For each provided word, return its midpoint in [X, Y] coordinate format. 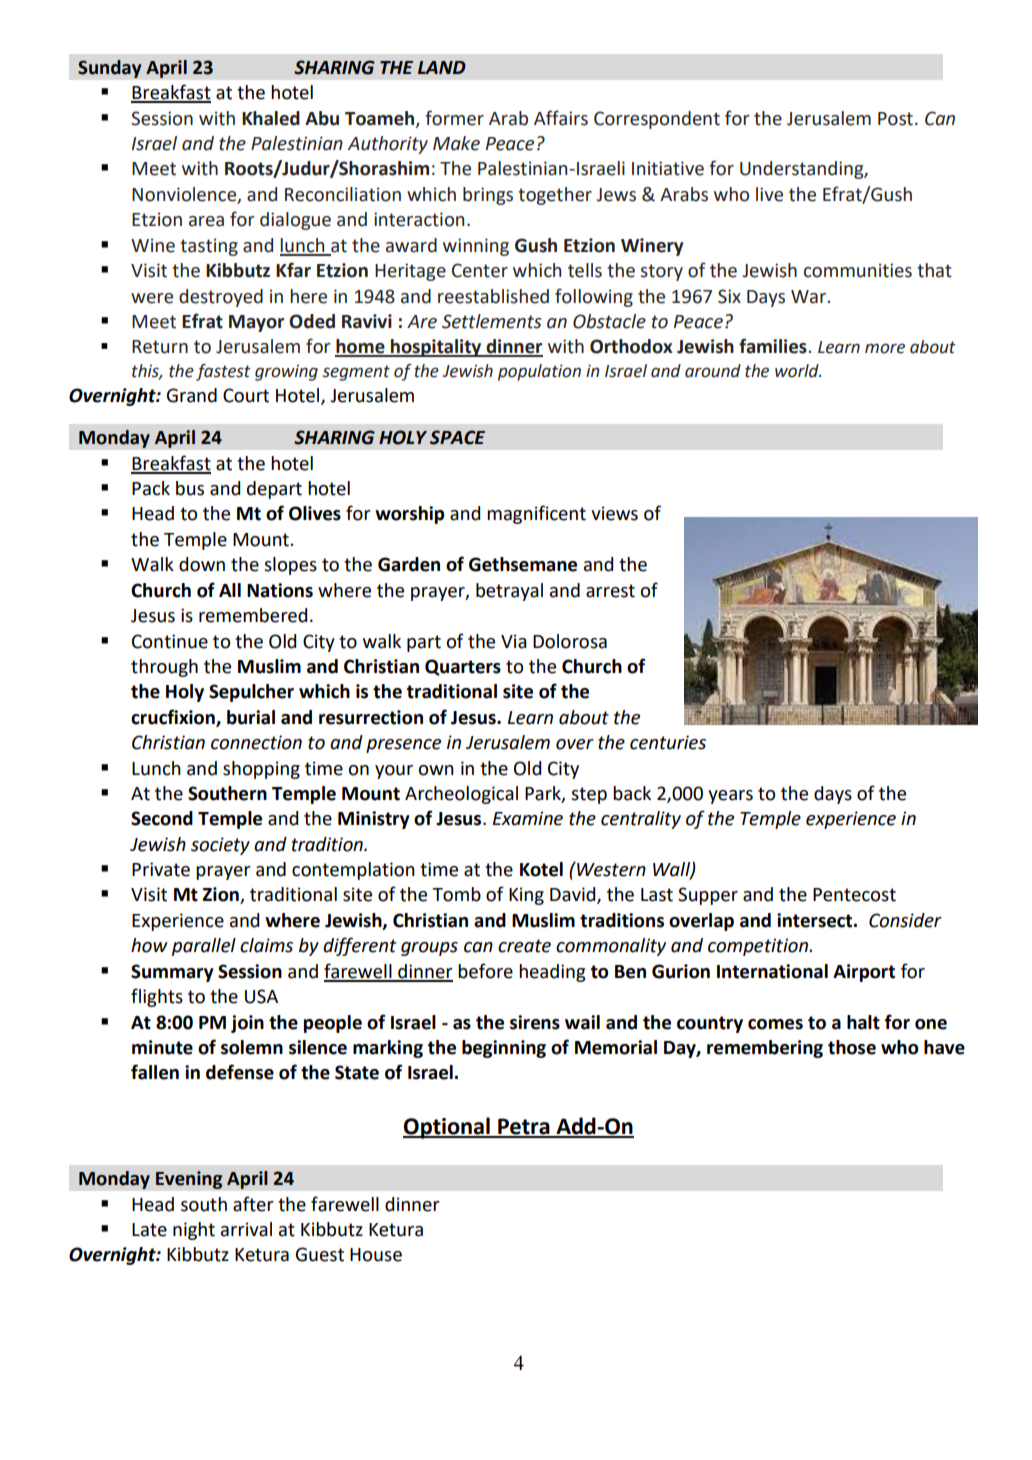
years [730, 797]
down [202, 564]
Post [895, 119]
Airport [864, 973]
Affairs [561, 118]
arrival [246, 1229]
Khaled [271, 118]
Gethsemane [523, 564]
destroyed [221, 298]
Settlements [491, 321]
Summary [172, 973]
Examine [528, 818]
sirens [535, 1022]
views [614, 513]
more [885, 348]
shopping [261, 770]
